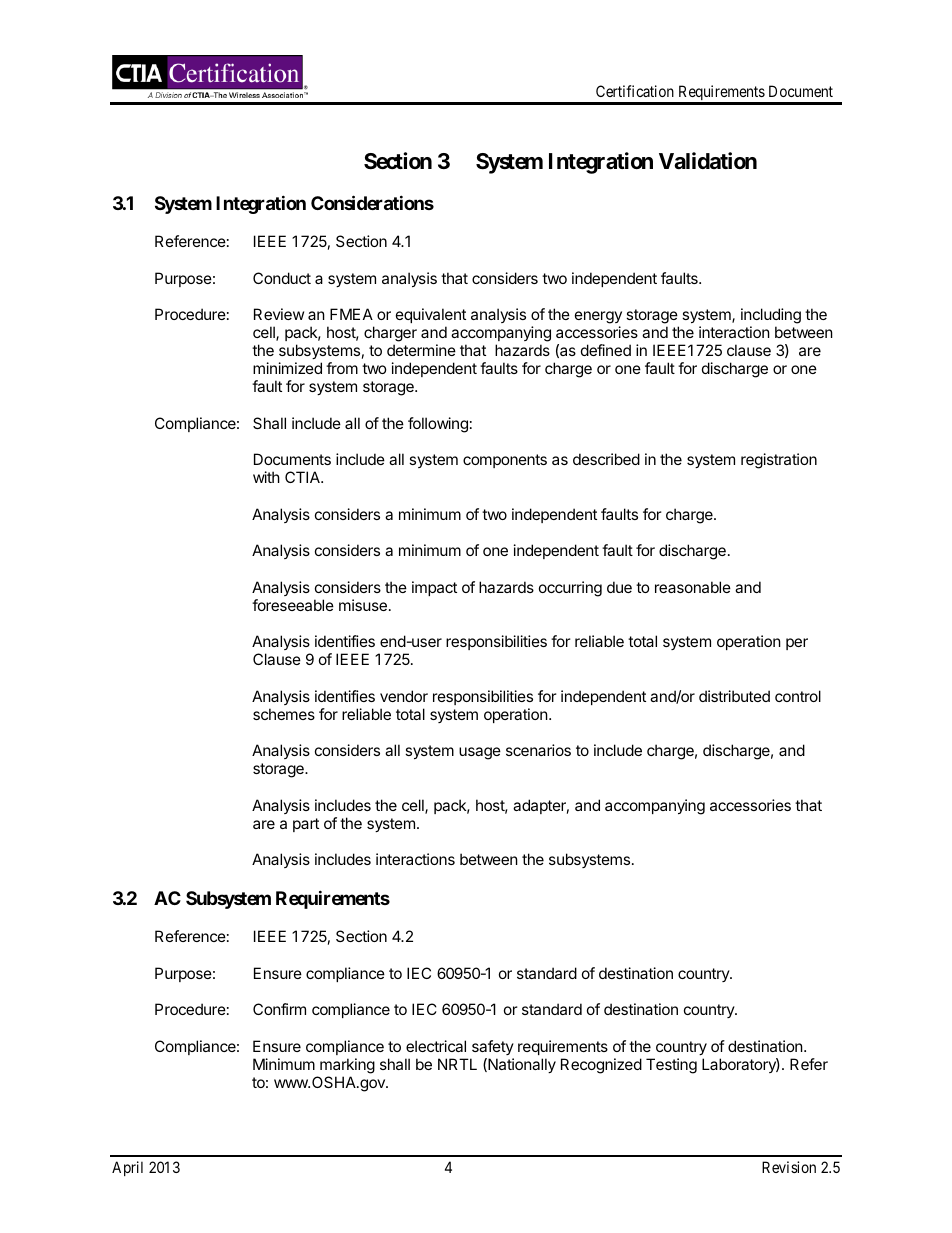  Describe the element at coordinates (127, 1168) in the document. I see `April` at that location.
